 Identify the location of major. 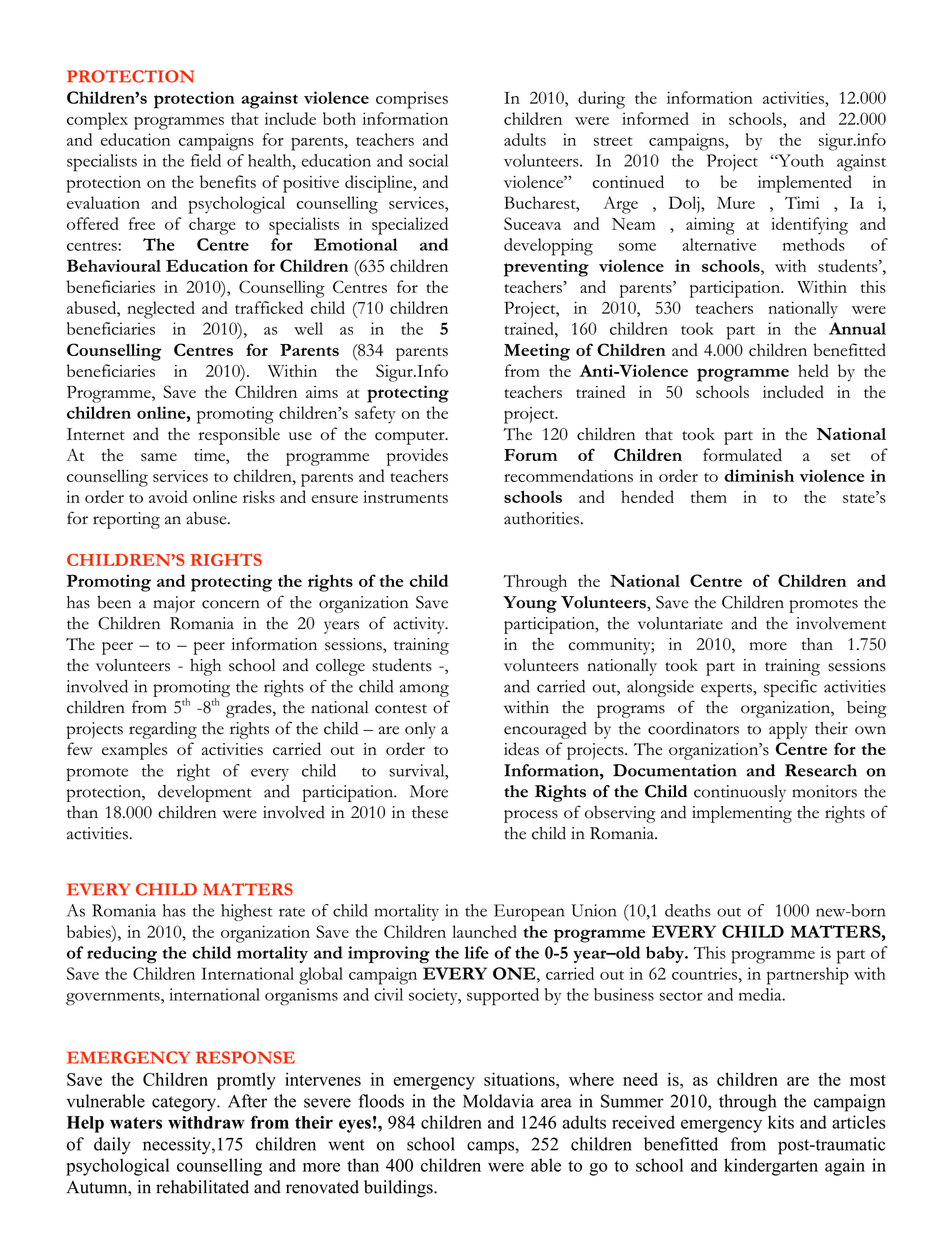
(174, 604).
